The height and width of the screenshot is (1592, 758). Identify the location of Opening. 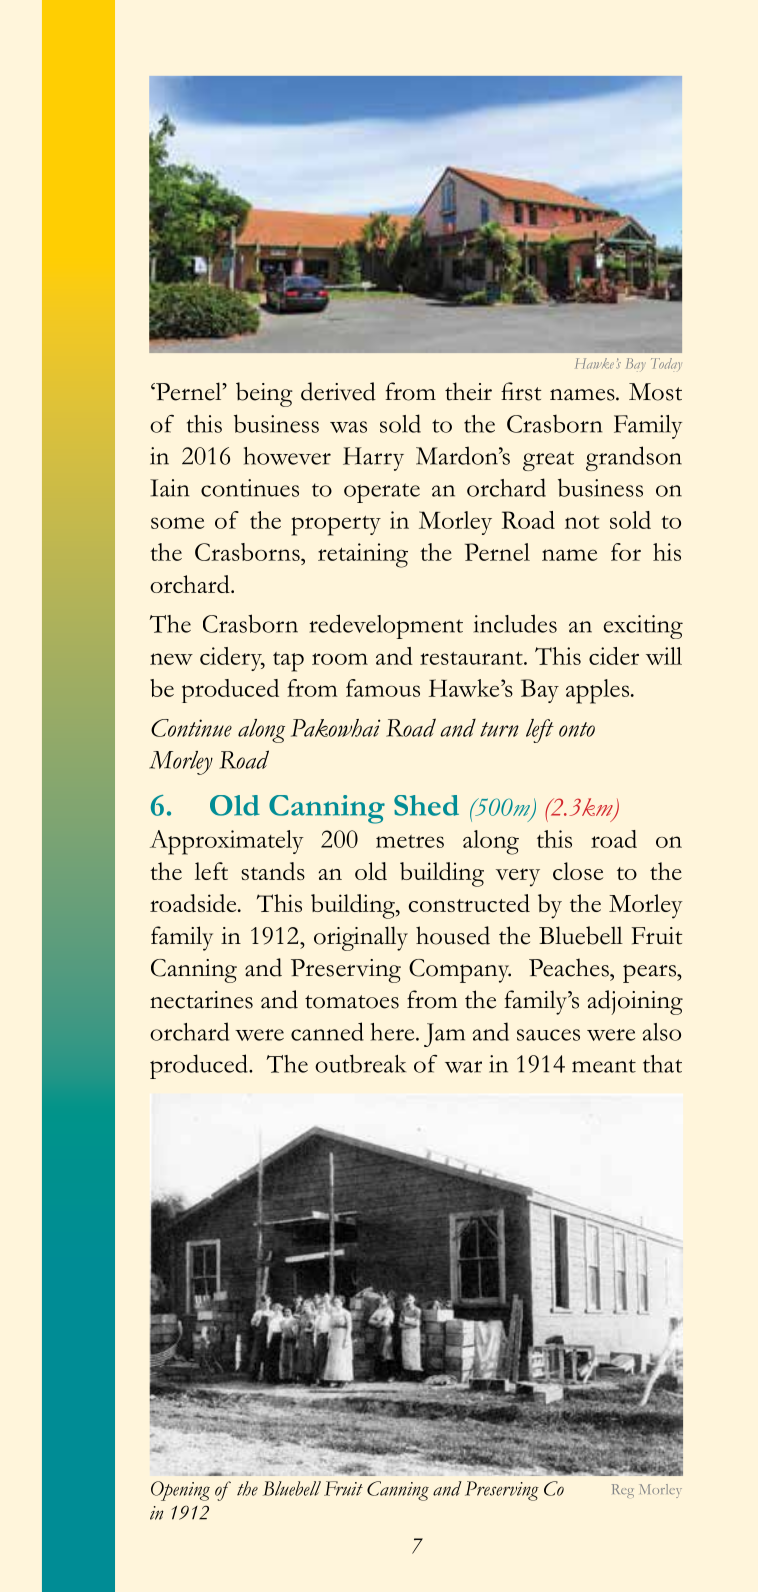
(180, 1491).
